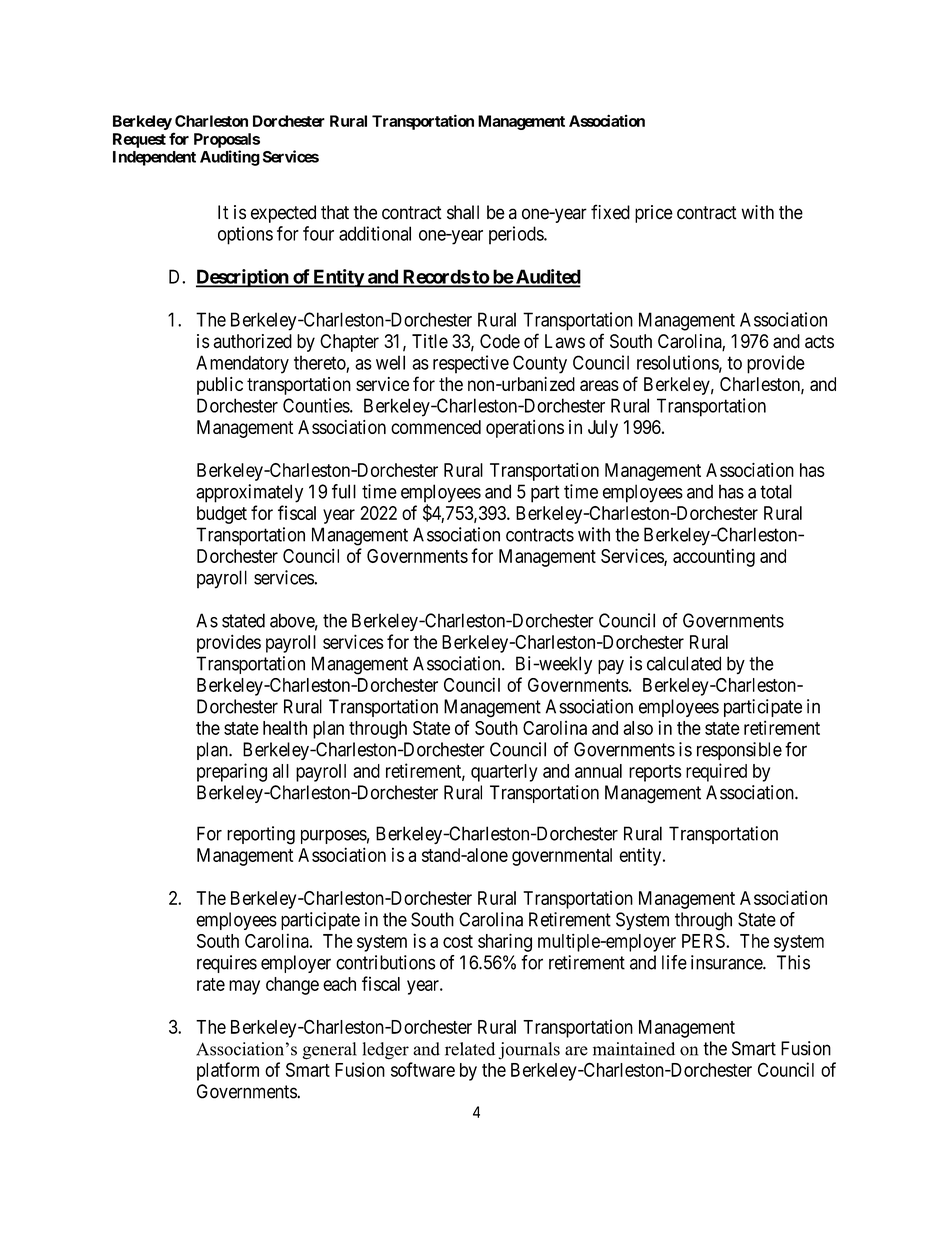 The width and height of the image is (952, 1233). What do you see at coordinates (471, 364) in the image?
I see `respective` at bounding box center [471, 364].
